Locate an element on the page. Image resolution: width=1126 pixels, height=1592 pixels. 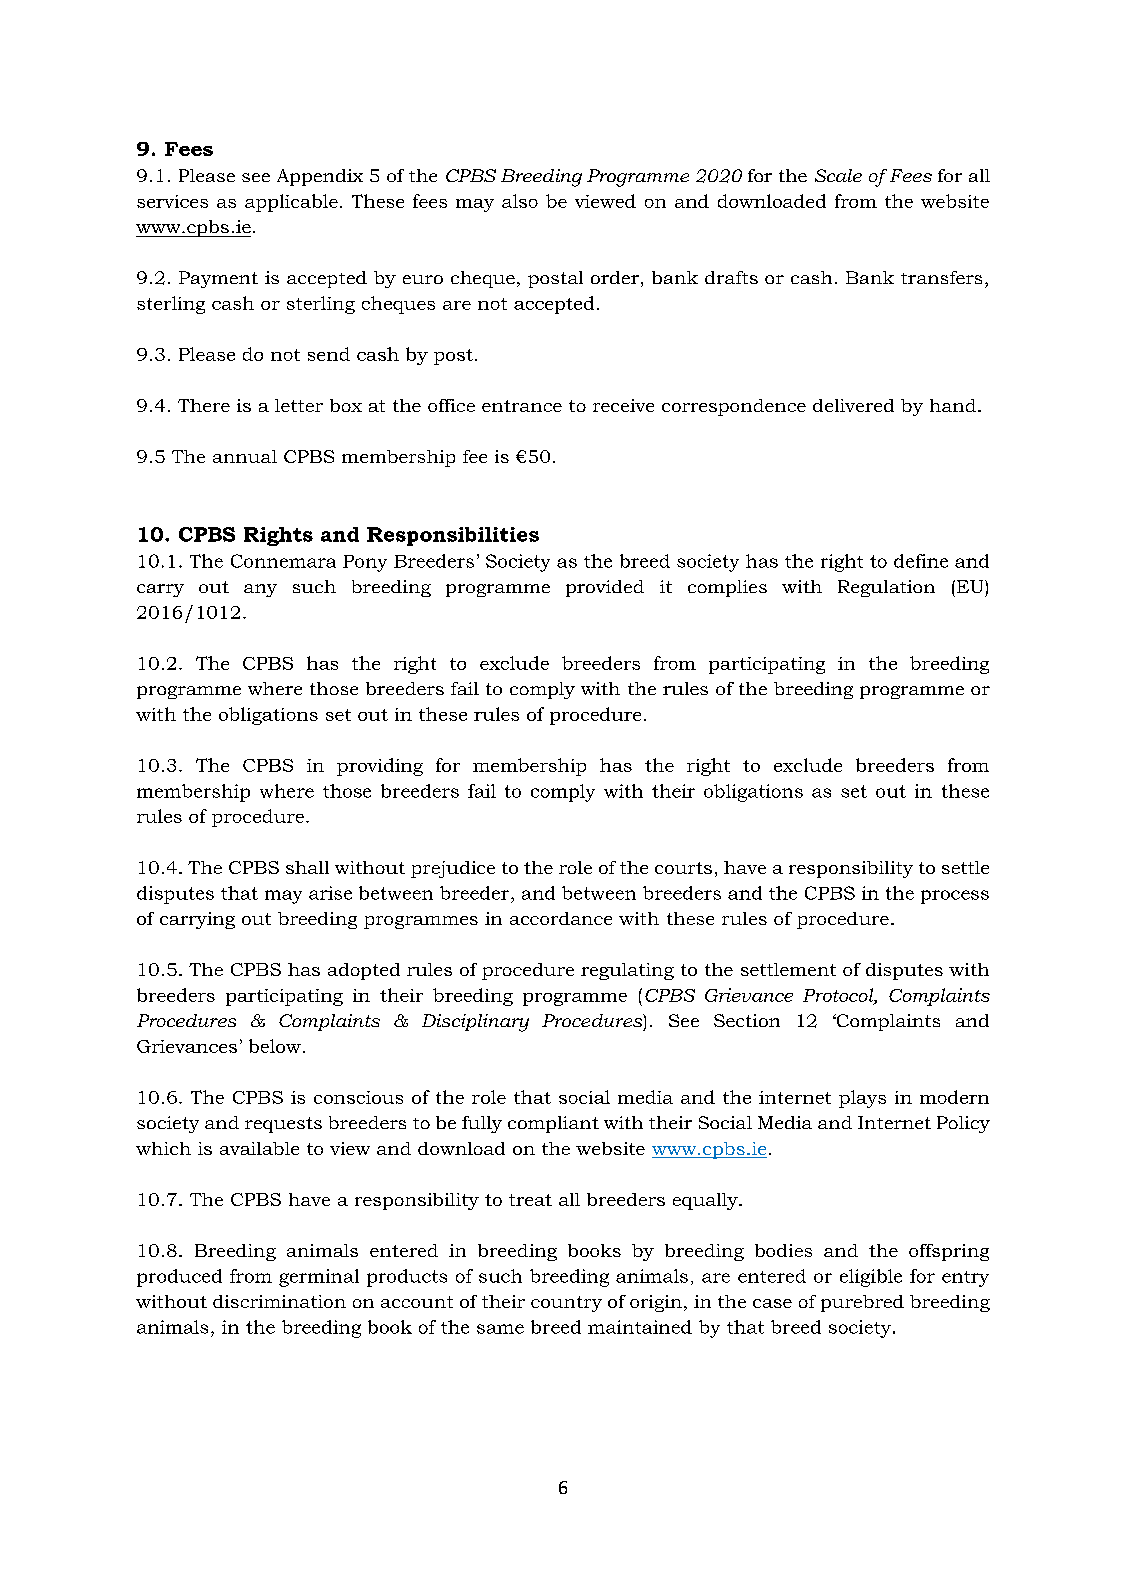
Scale is located at coordinates (838, 175).
